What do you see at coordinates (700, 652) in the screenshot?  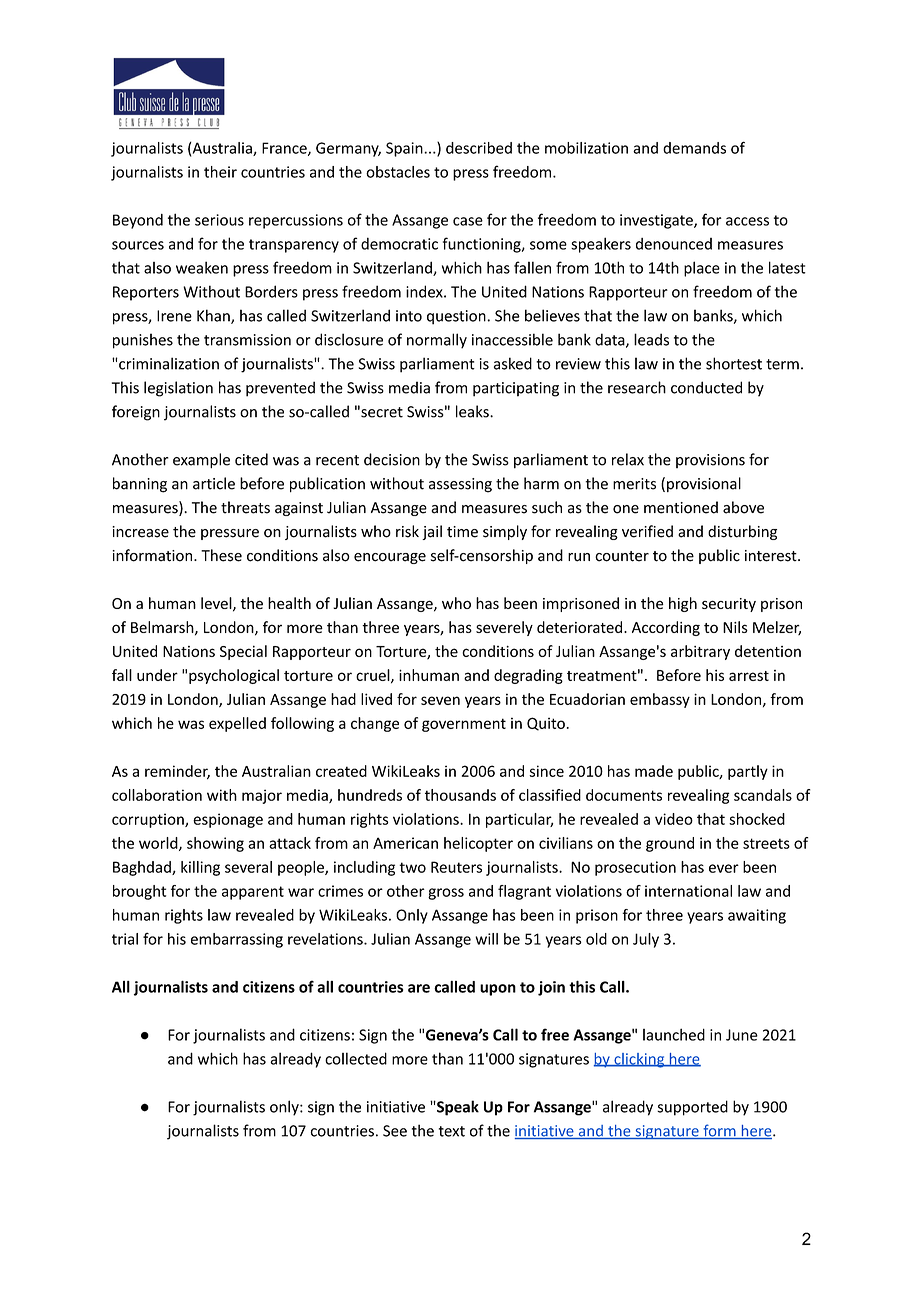 I see `arbitrary` at bounding box center [700, 652].
